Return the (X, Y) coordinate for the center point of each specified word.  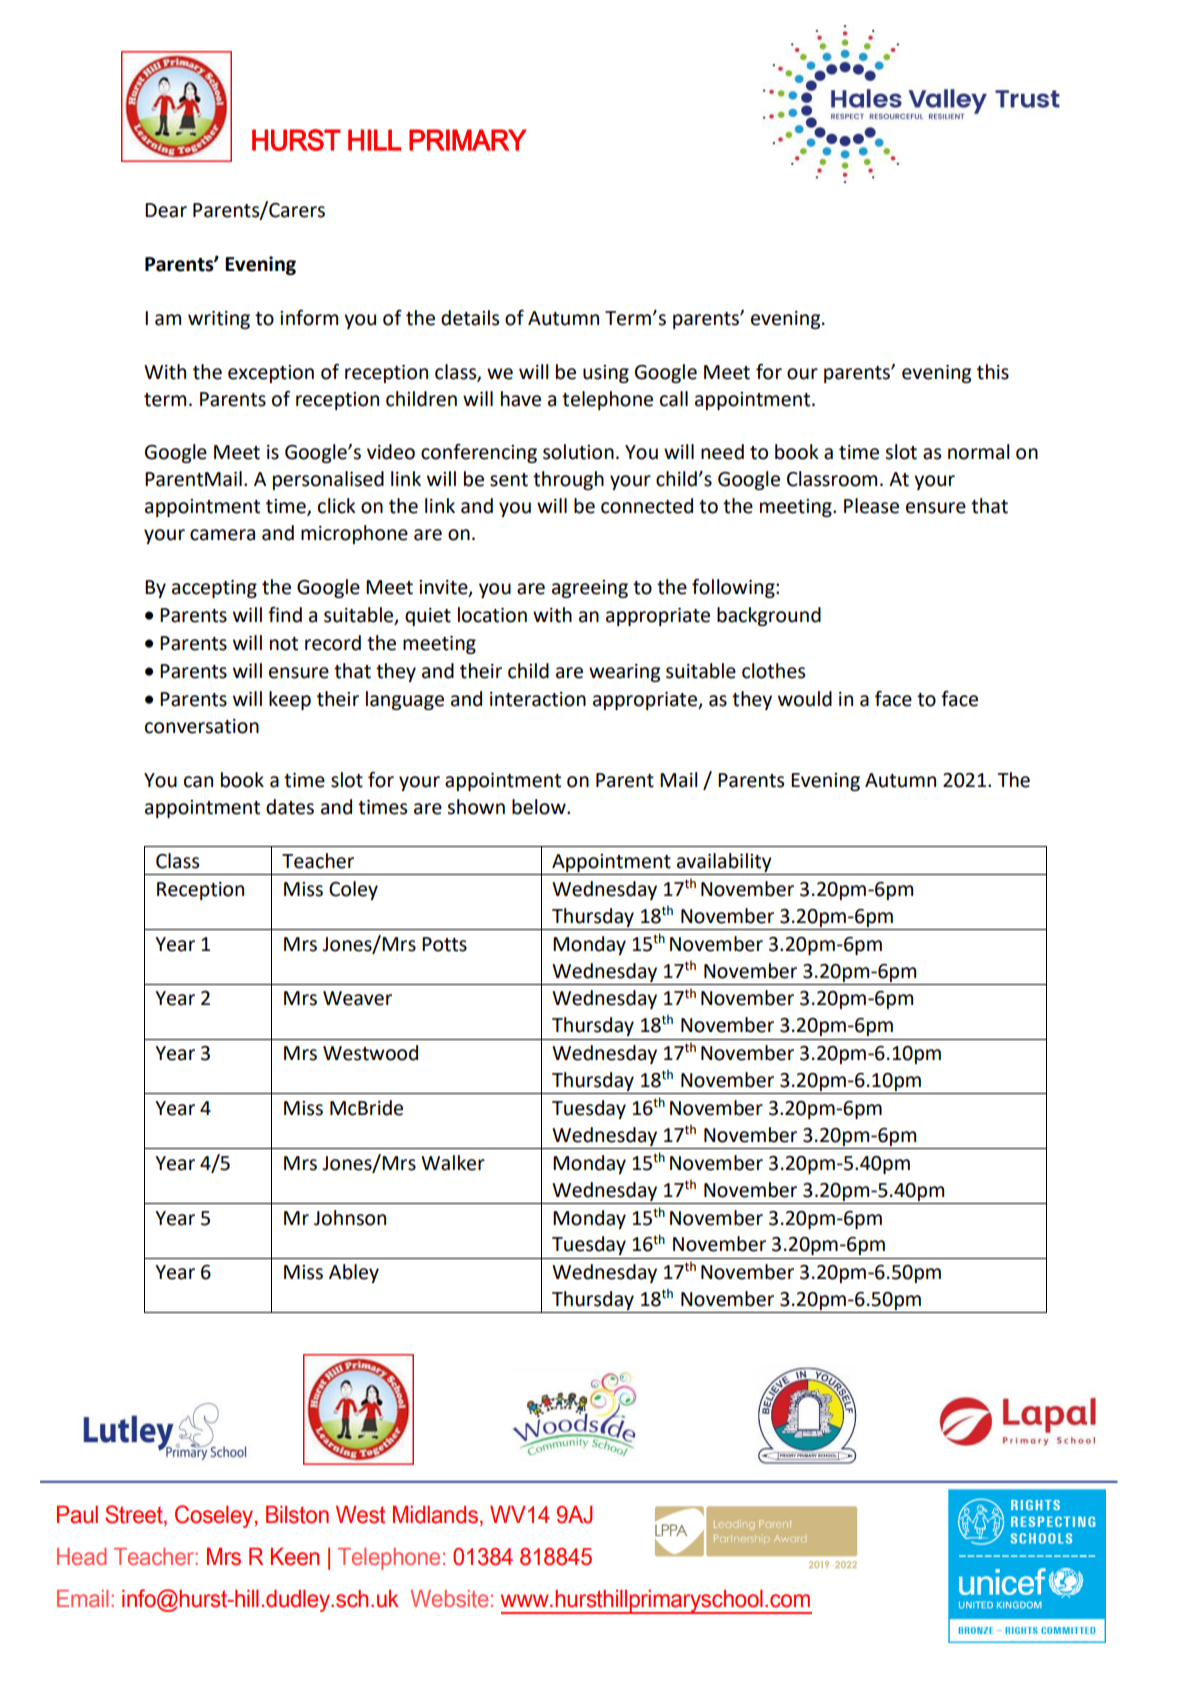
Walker (453, 1163)
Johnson (350, 1218)
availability (724, 862)
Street (135, 1515)
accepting (214, 589)
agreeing (590, 589)
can (198, 782)
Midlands (437, 1515)
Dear (166, 210)
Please (871, 506)
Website (449, 1598)
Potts (444, 944)
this (993, 372)
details (470, 318)
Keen (295, 1556)
